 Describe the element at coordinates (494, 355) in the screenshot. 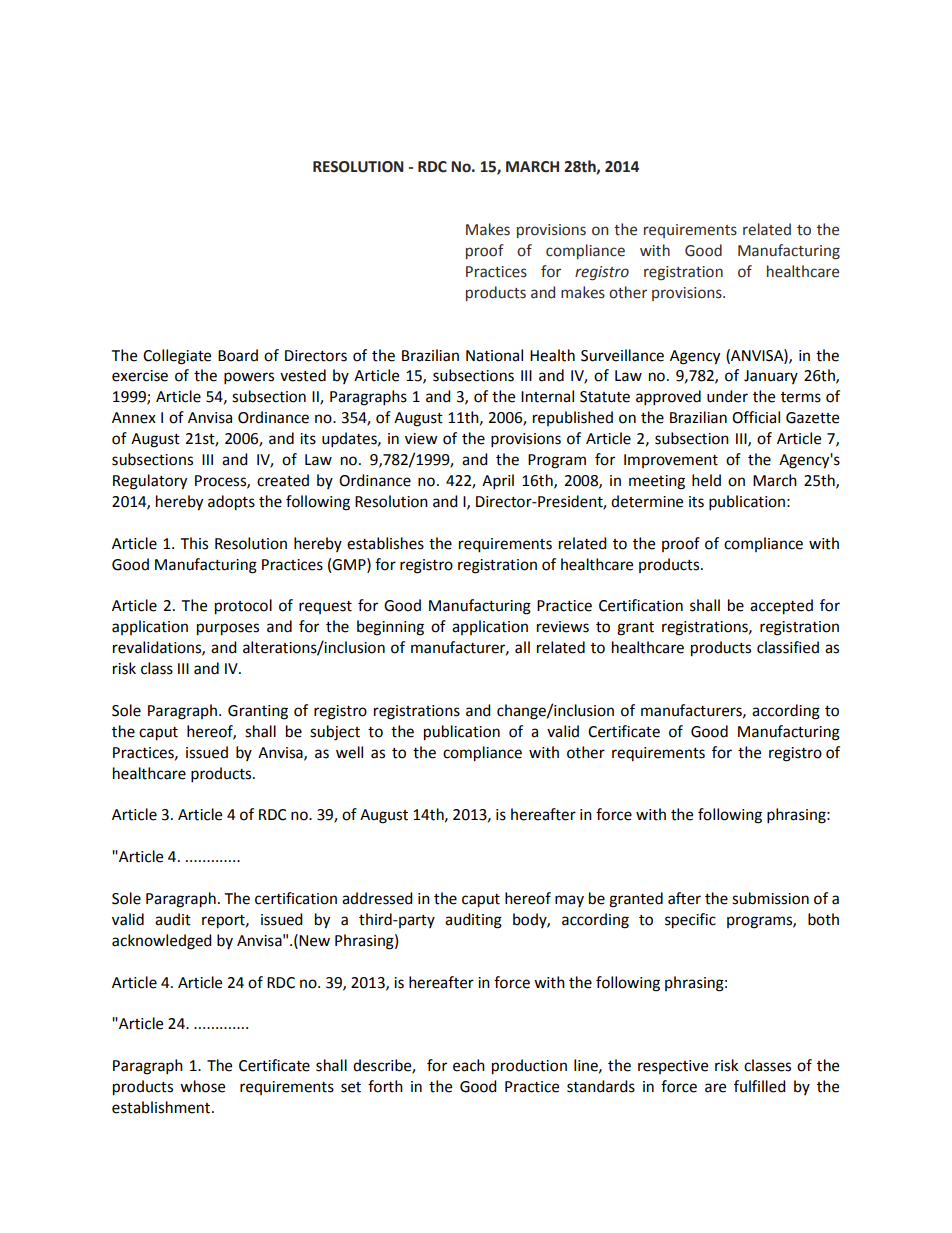

I see `National` at that location.
